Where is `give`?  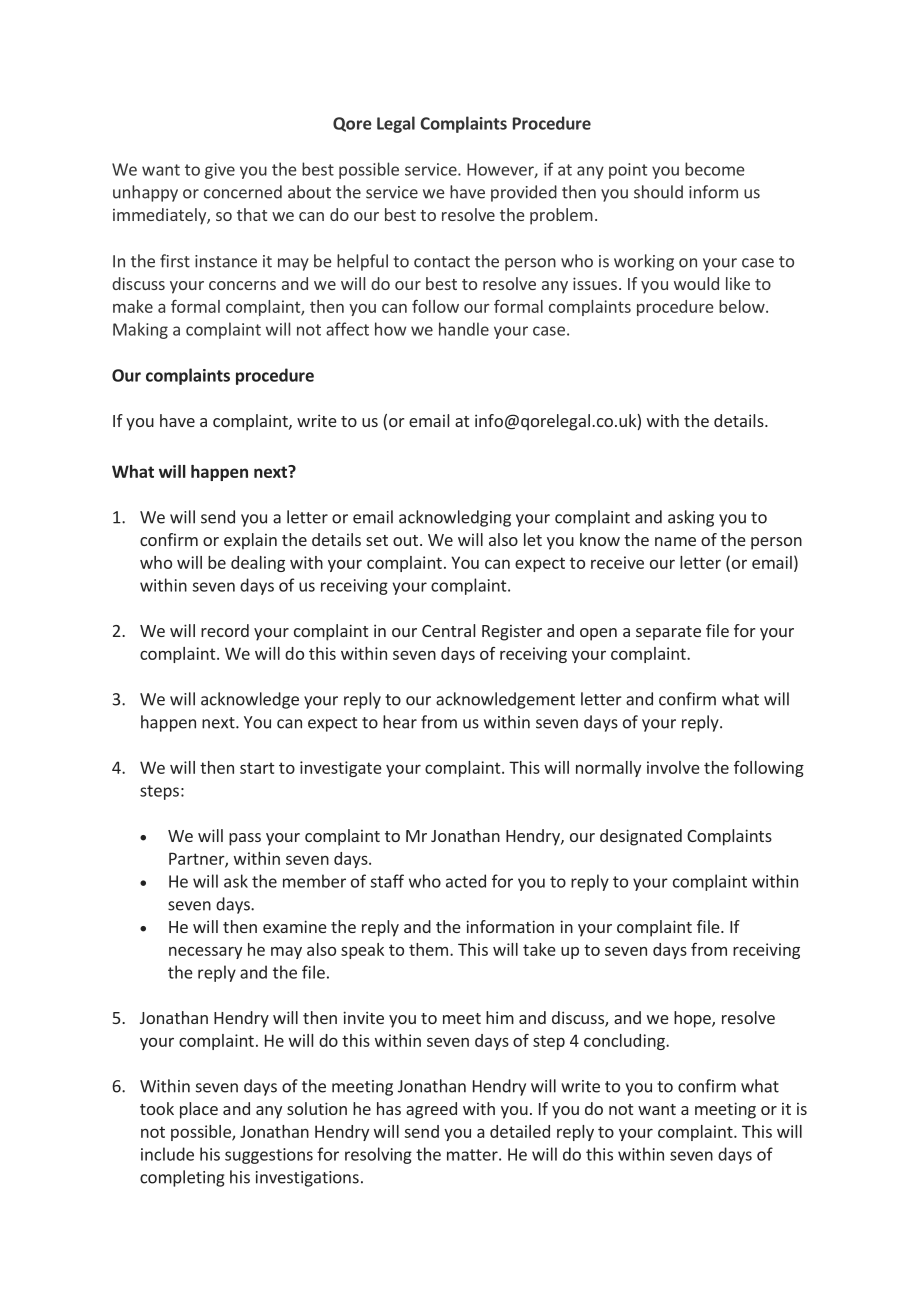
give is located at coordinates (220, 171).
